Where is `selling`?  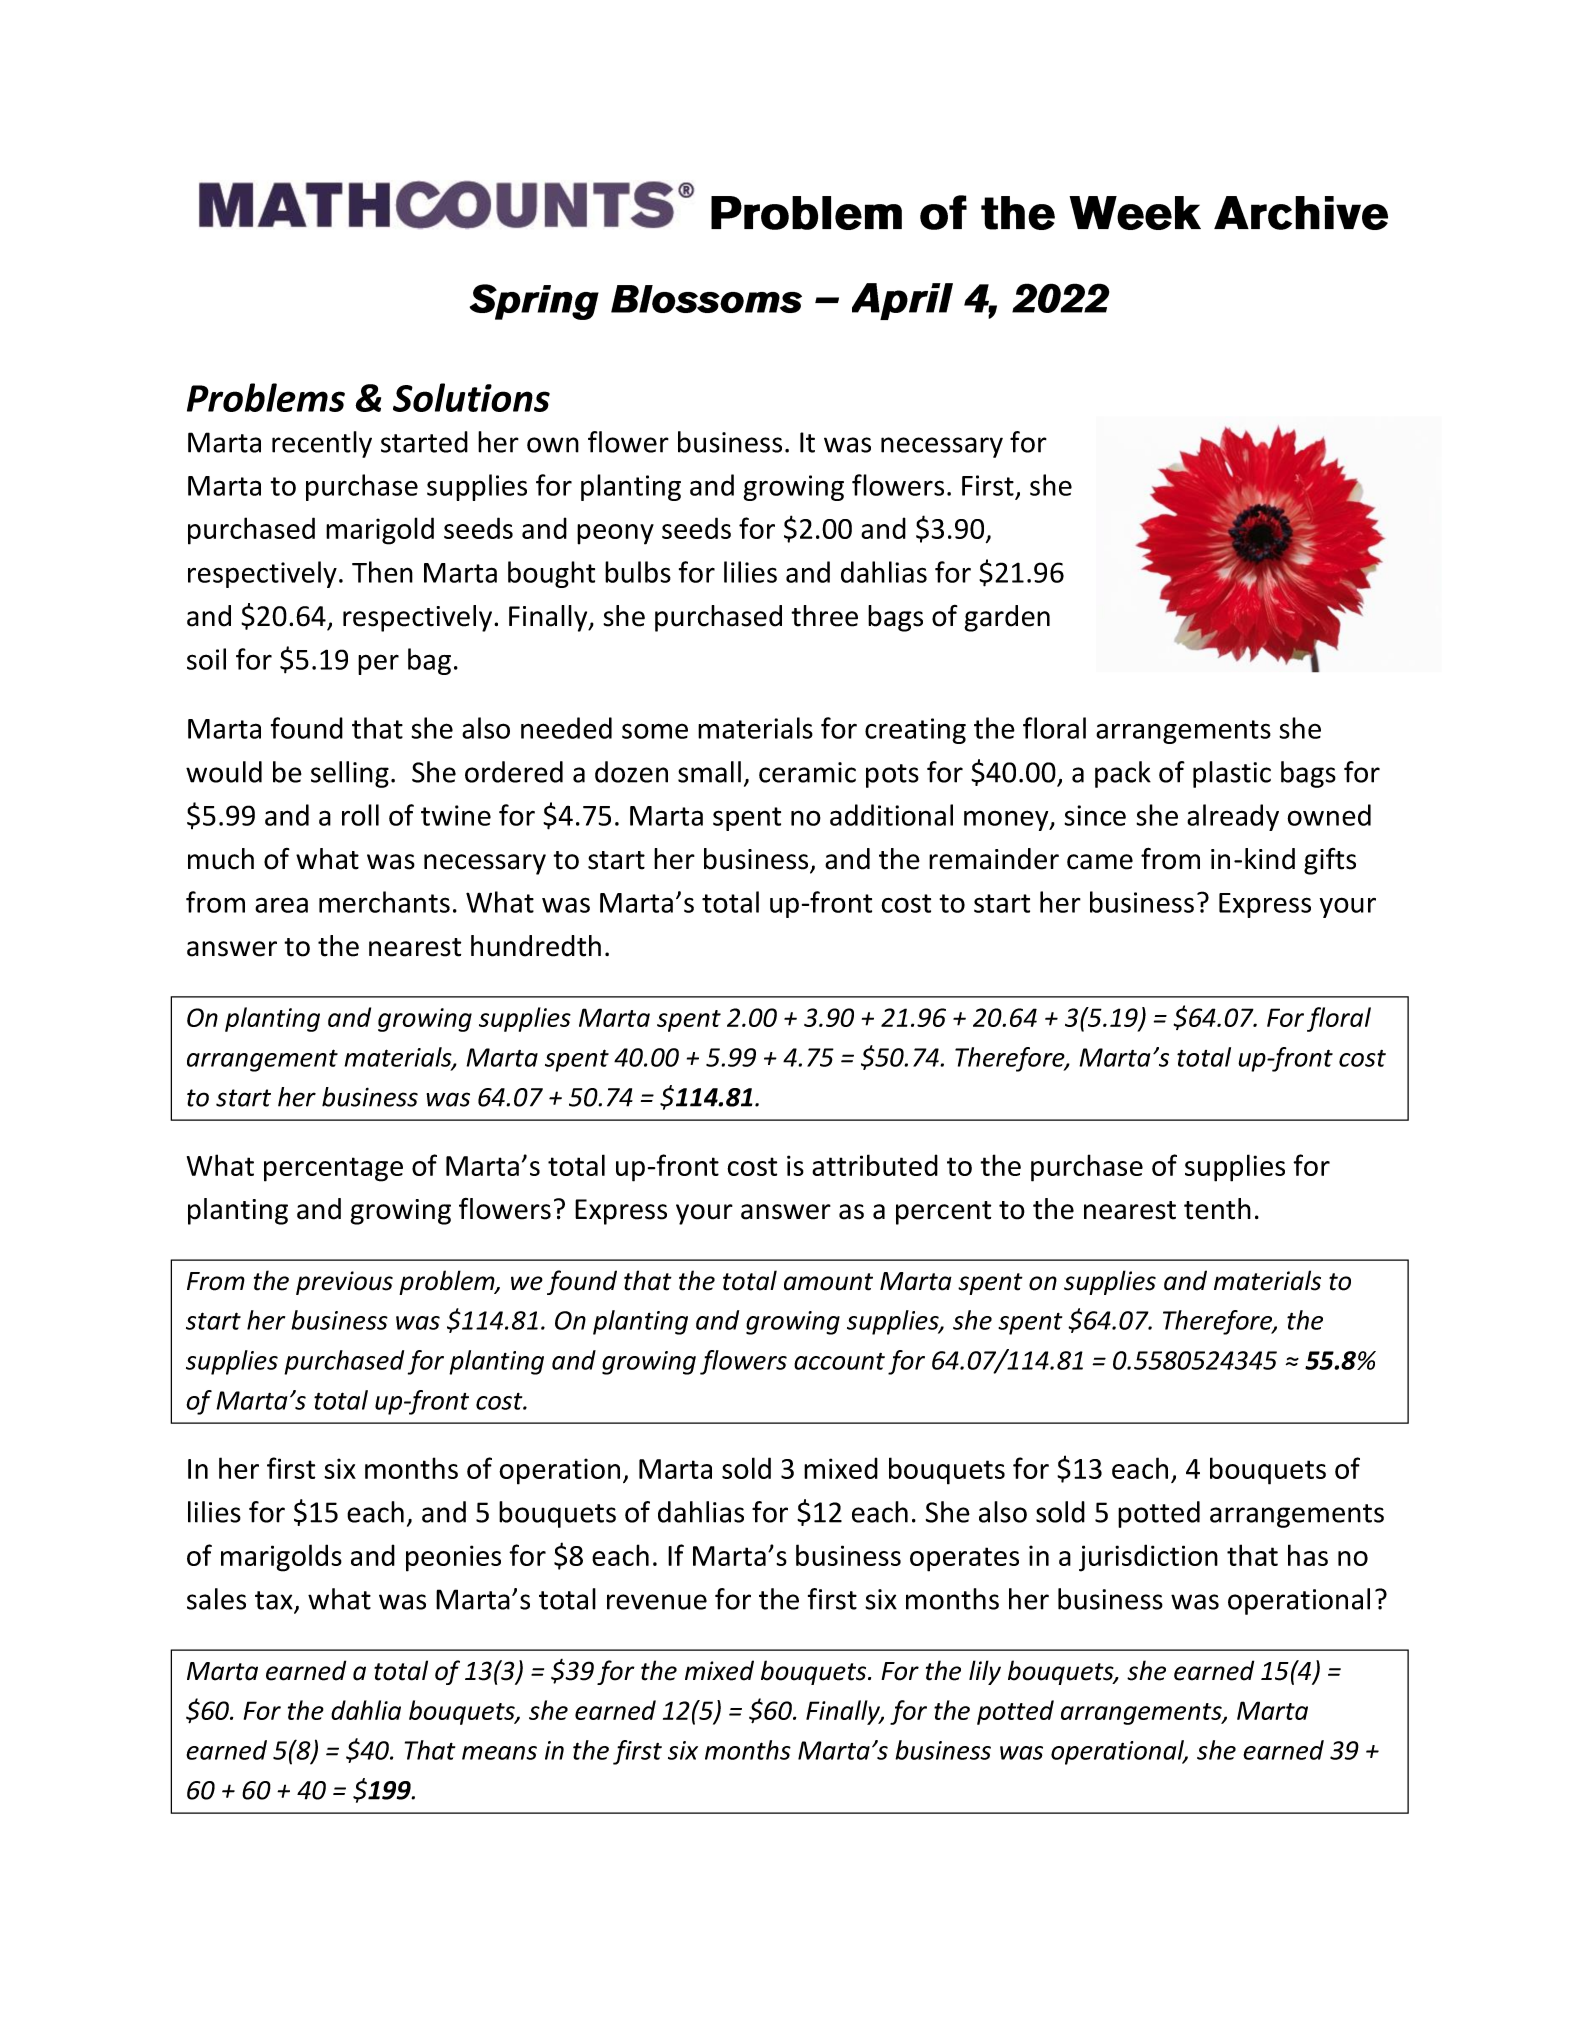 selling is located at coordinates (350, 774).
